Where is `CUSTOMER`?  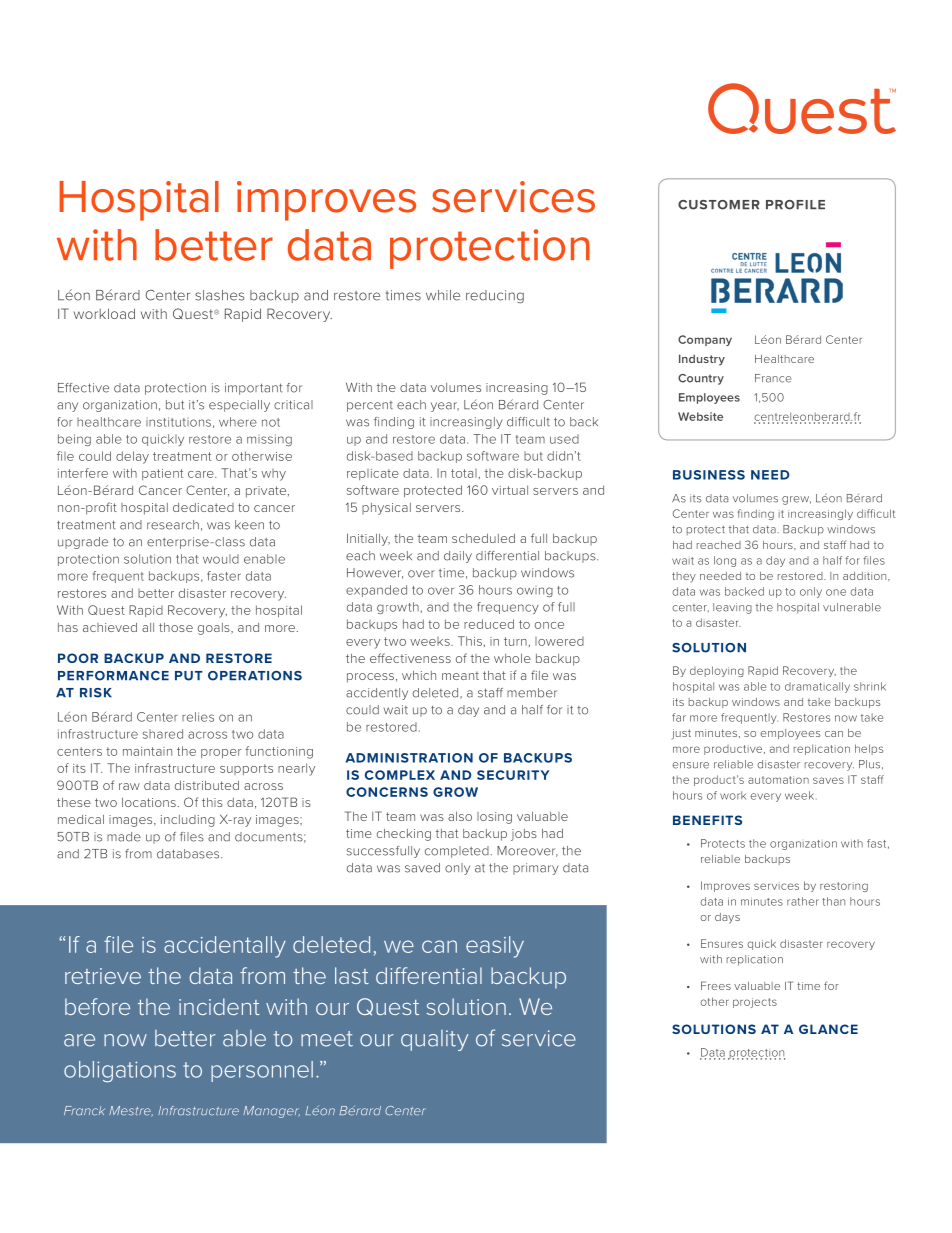 CUSTOMER is located at coordinates (719, 205).
